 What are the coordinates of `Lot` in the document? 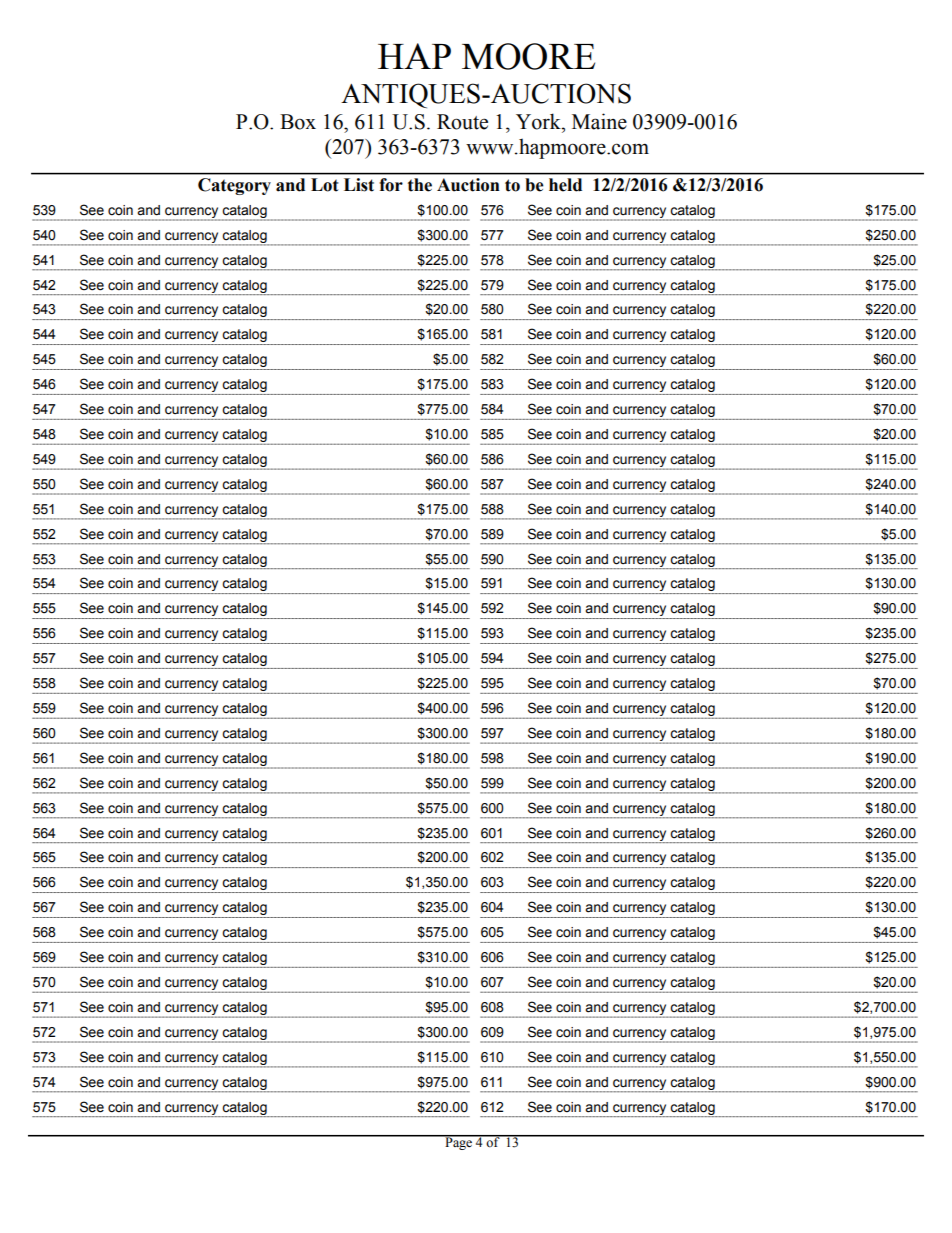 It's located at (325, 185).
